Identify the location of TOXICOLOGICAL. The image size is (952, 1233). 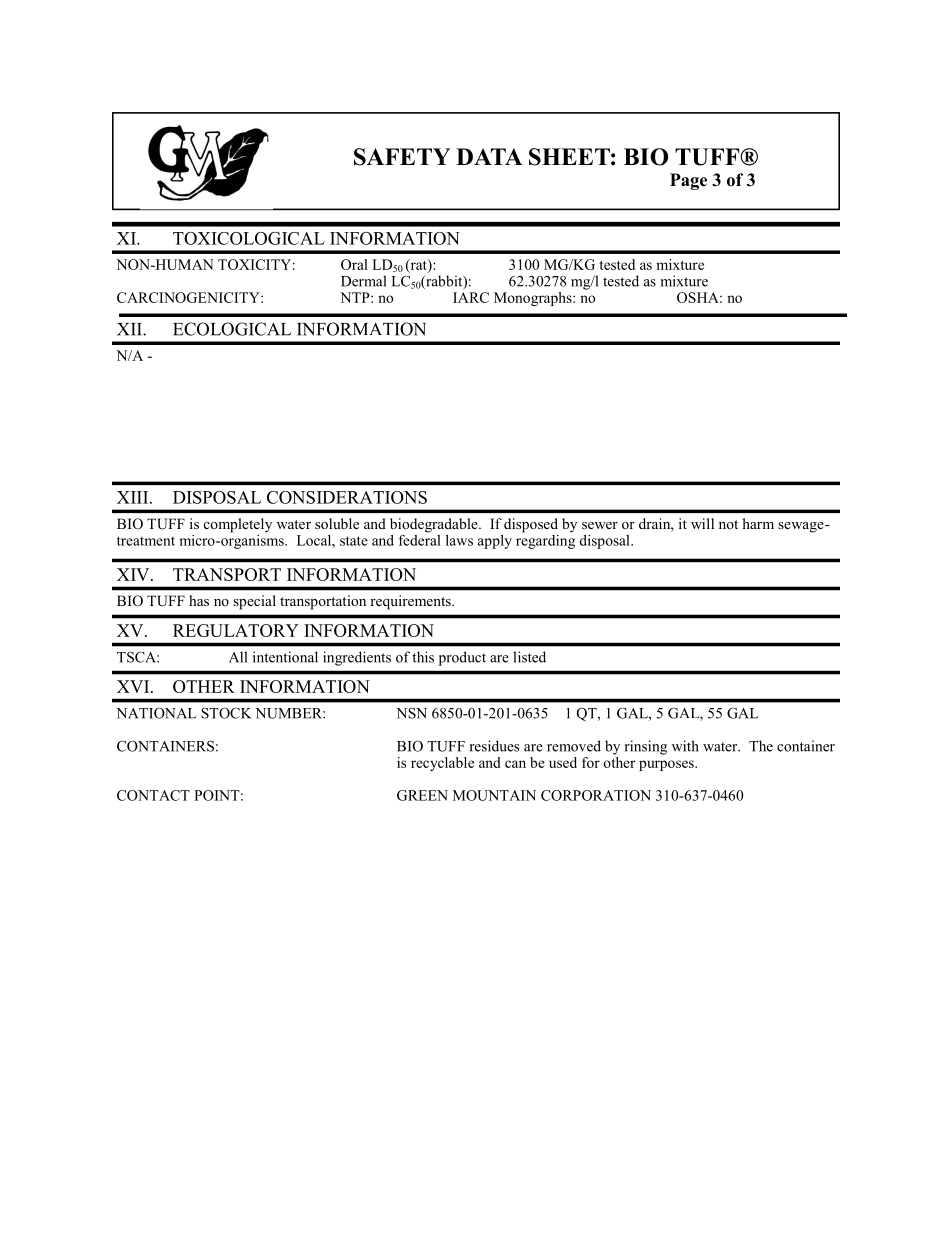
(249, 238).
